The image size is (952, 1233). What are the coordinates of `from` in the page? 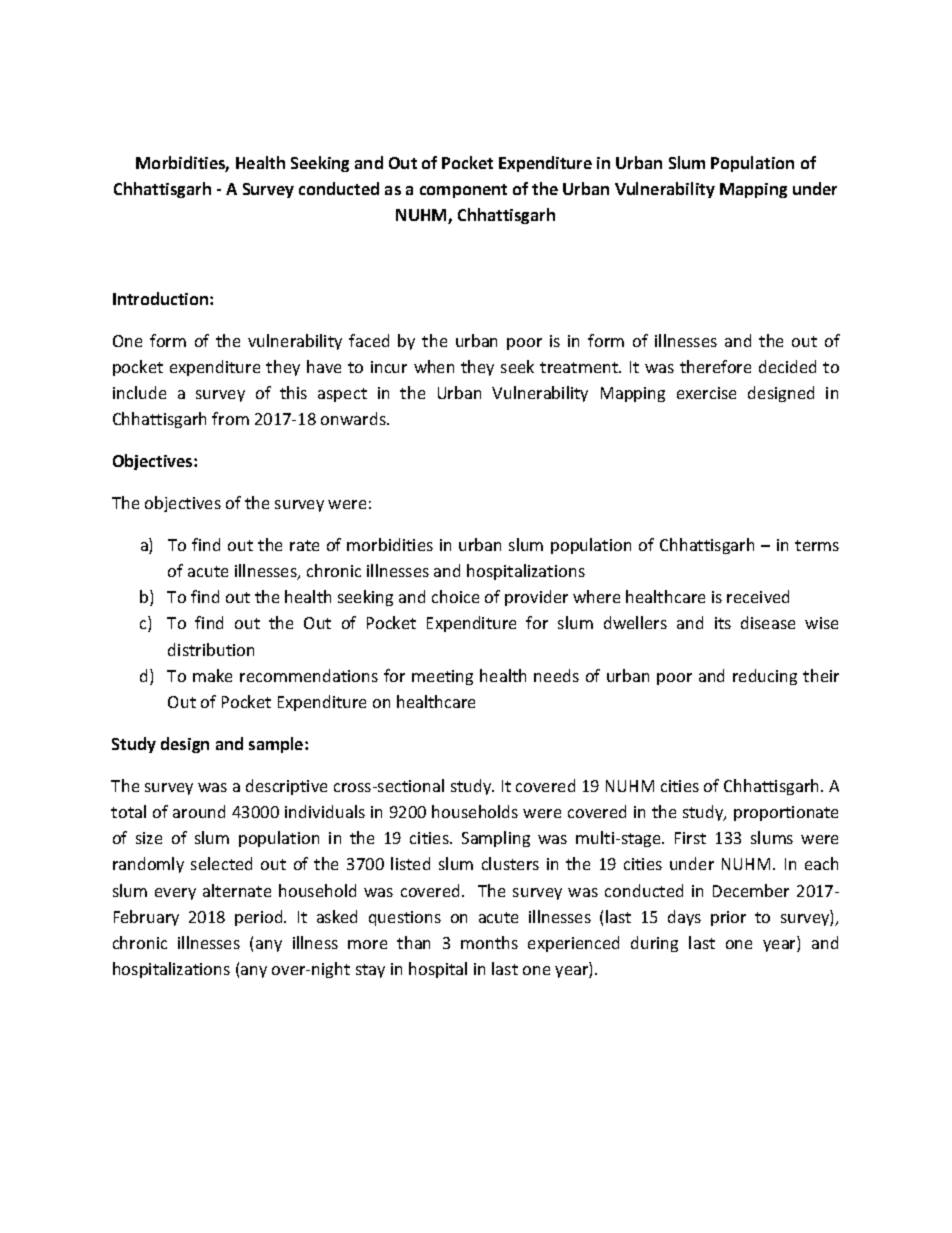 It's located at (230, 418).
